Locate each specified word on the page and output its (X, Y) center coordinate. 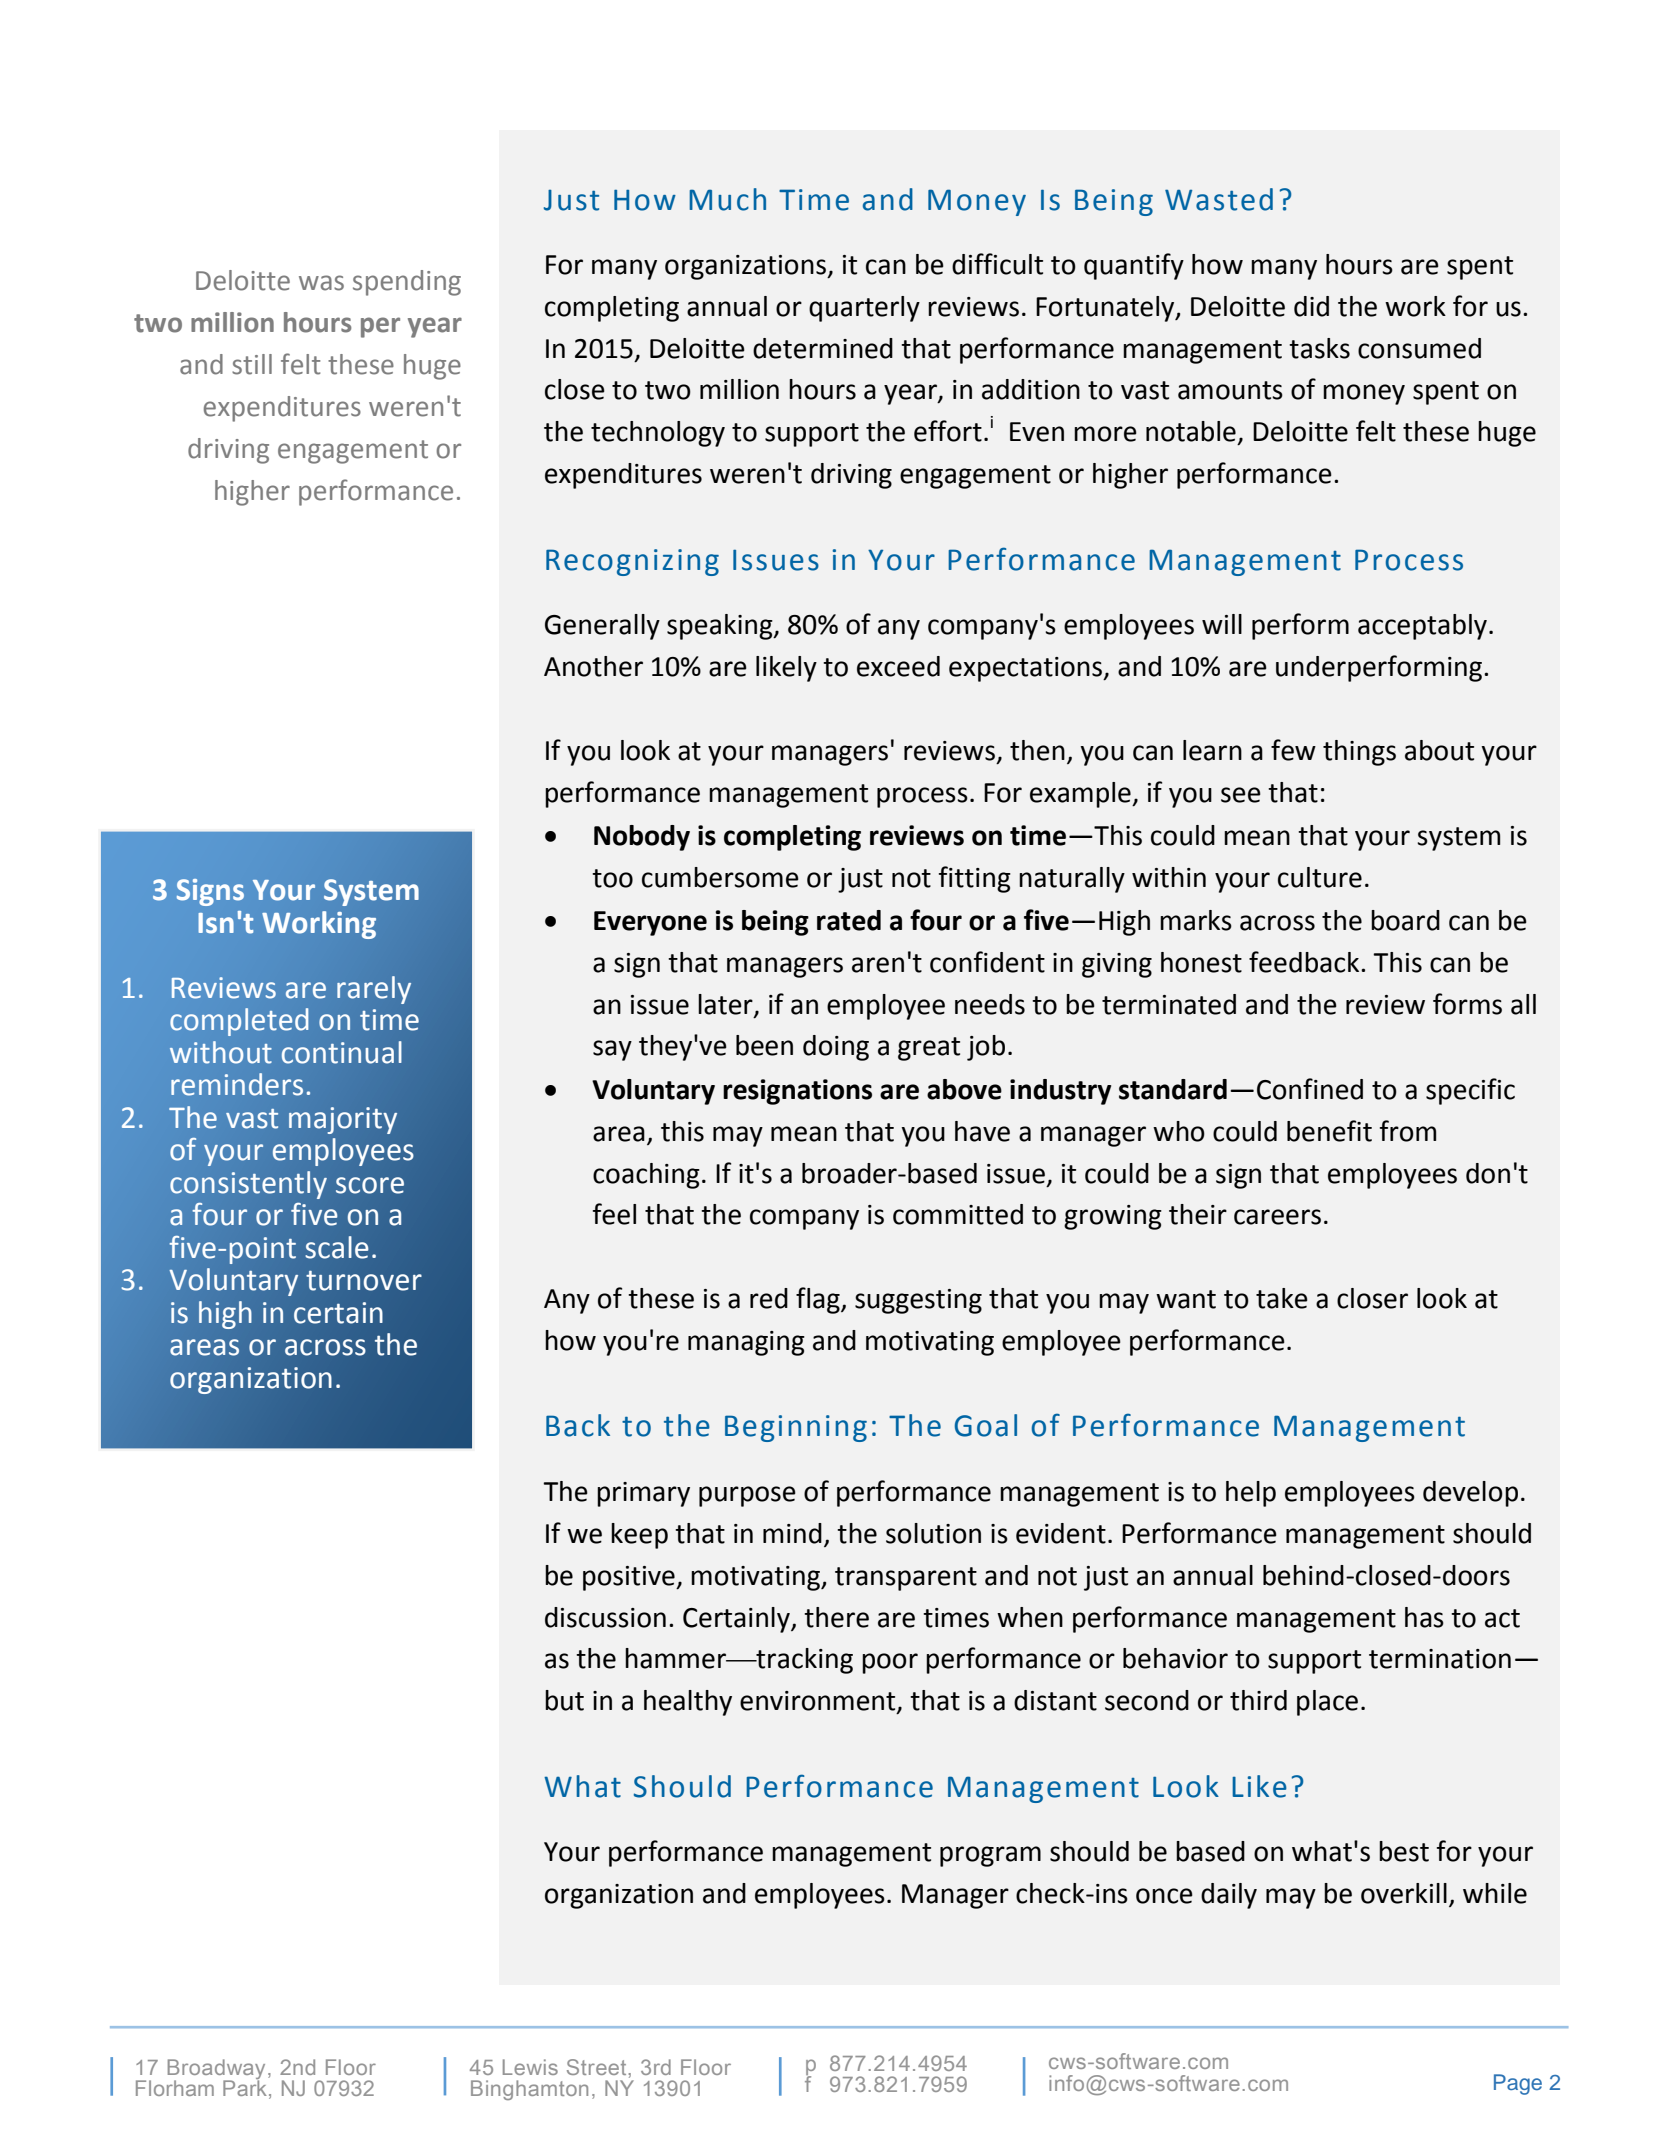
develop (1470, 1494)
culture (1320, 877)
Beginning (796, 1428)
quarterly (864, 309)
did (1311, 306)
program (990, 1856)
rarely (374, 990)
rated (849, 920)
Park (246, 2088)
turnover (364, 1280)
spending (407, 283)
